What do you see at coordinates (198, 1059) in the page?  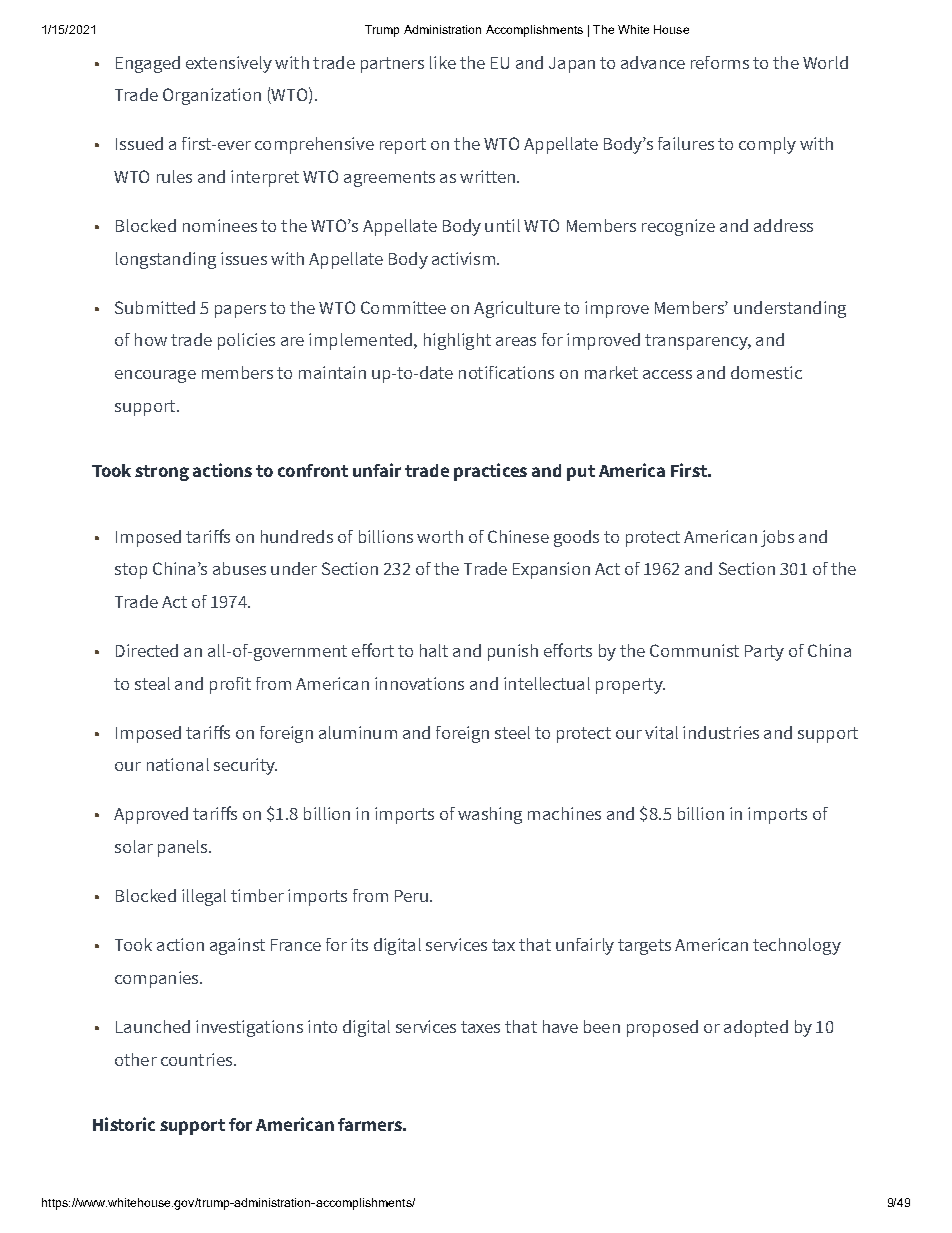 I see `countries` at bounding box center [198, 1059].
